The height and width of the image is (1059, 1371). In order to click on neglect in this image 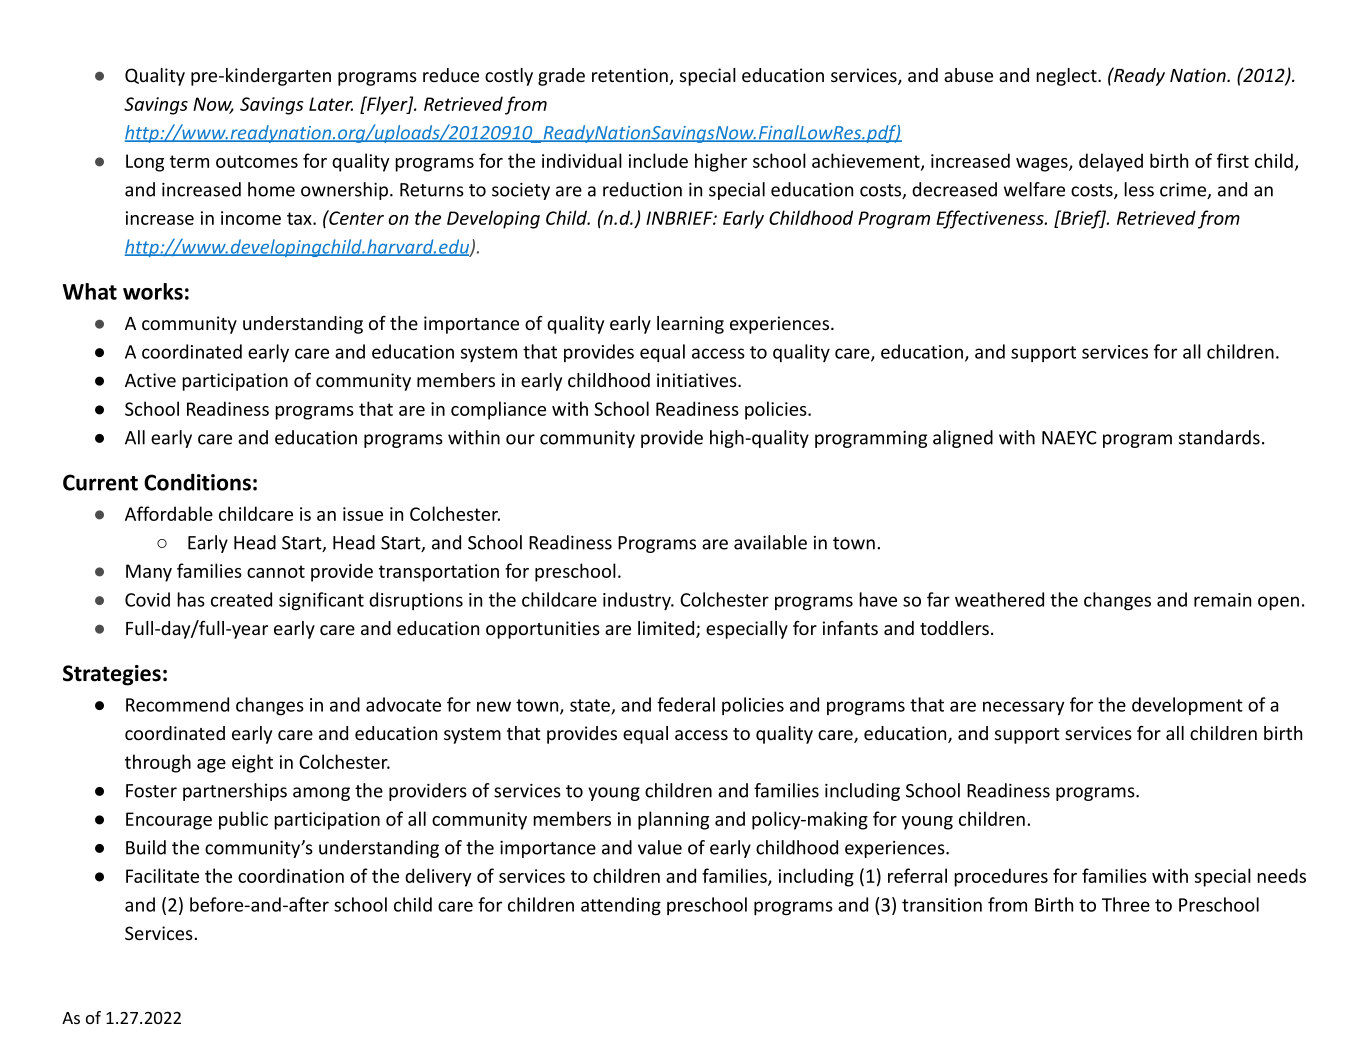, I will do `click(1067, 77)`.
